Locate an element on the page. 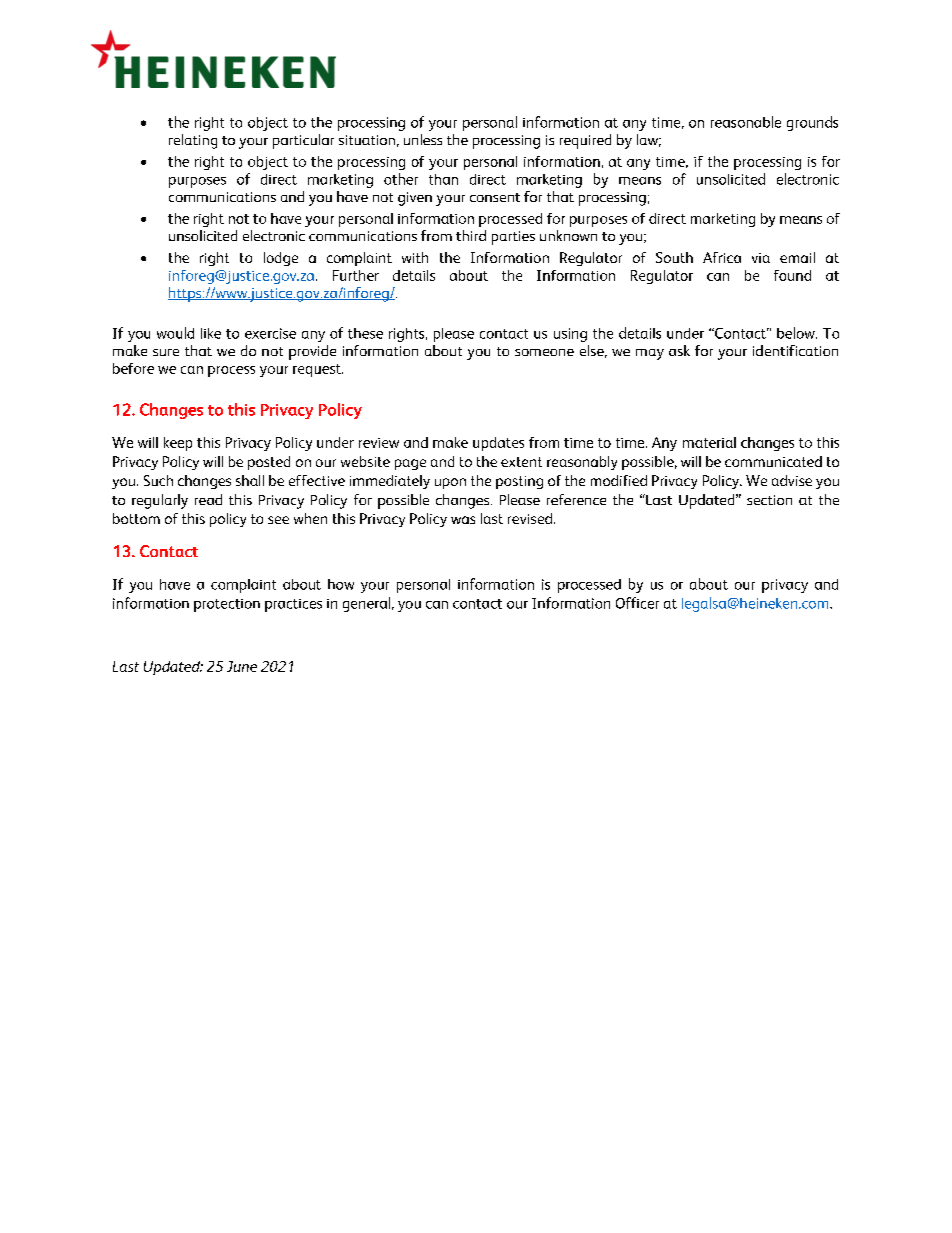  June is located at coordinates (242, 666).
